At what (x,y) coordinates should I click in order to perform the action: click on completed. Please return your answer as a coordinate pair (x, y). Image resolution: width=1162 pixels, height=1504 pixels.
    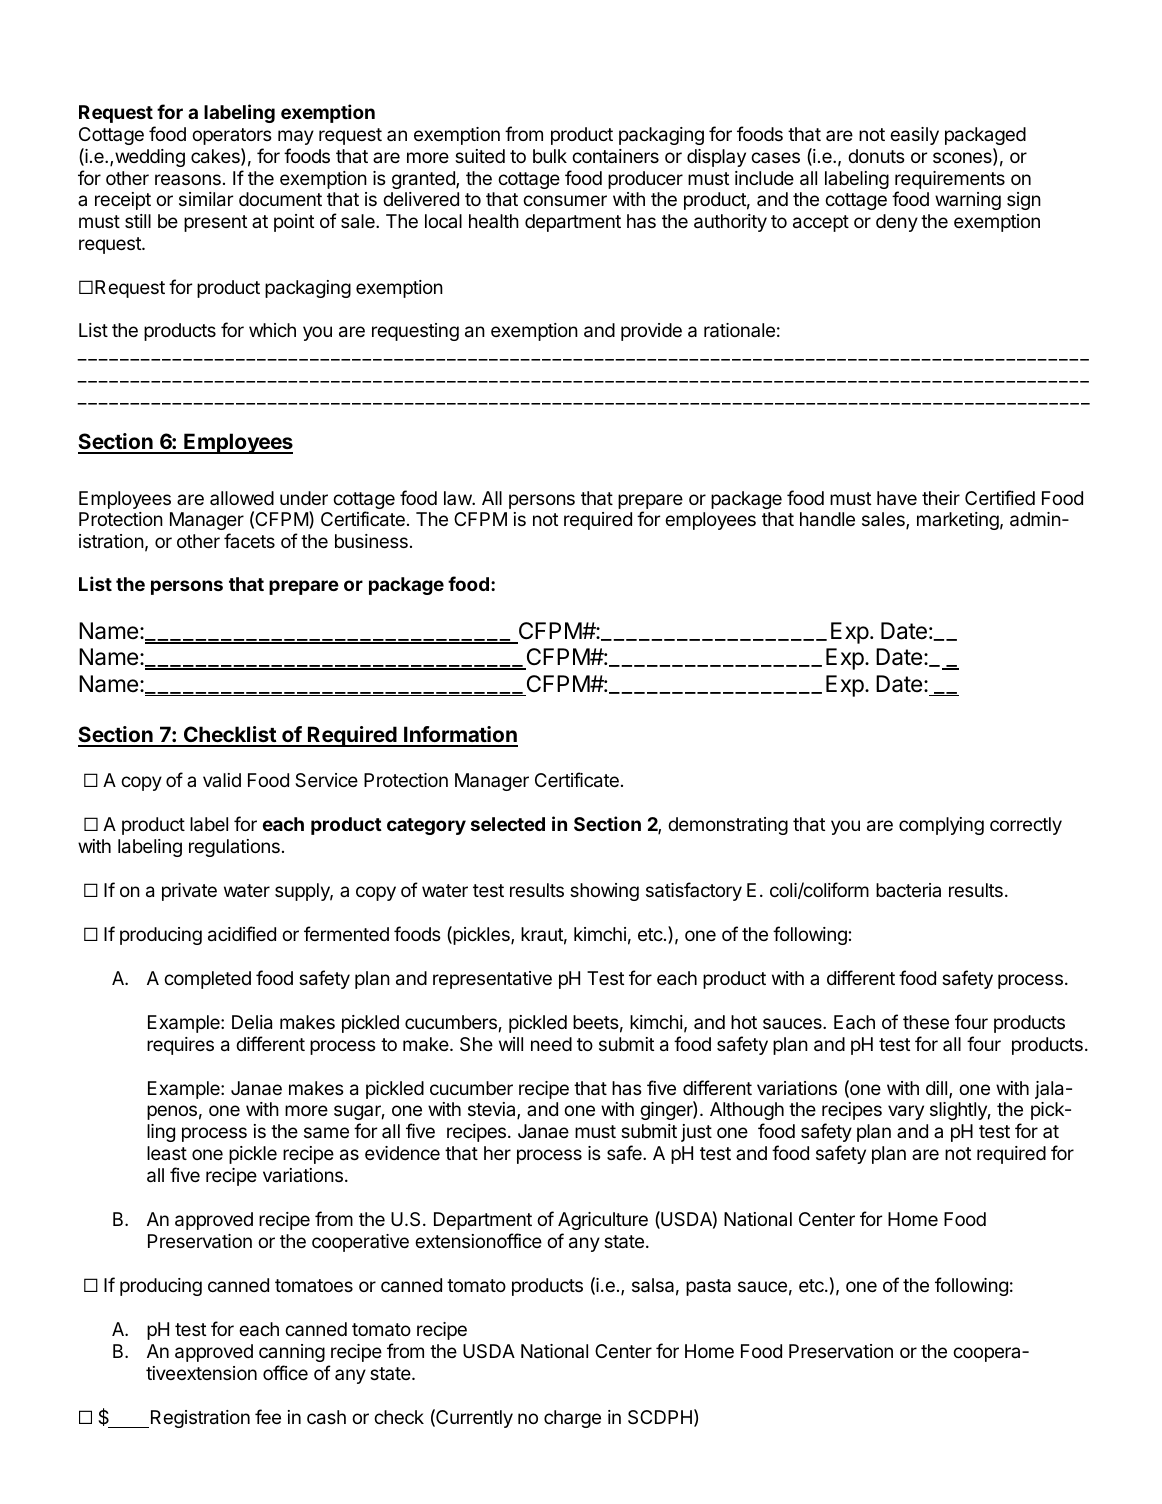
    Looking at the image, I should click on (207, 980).
